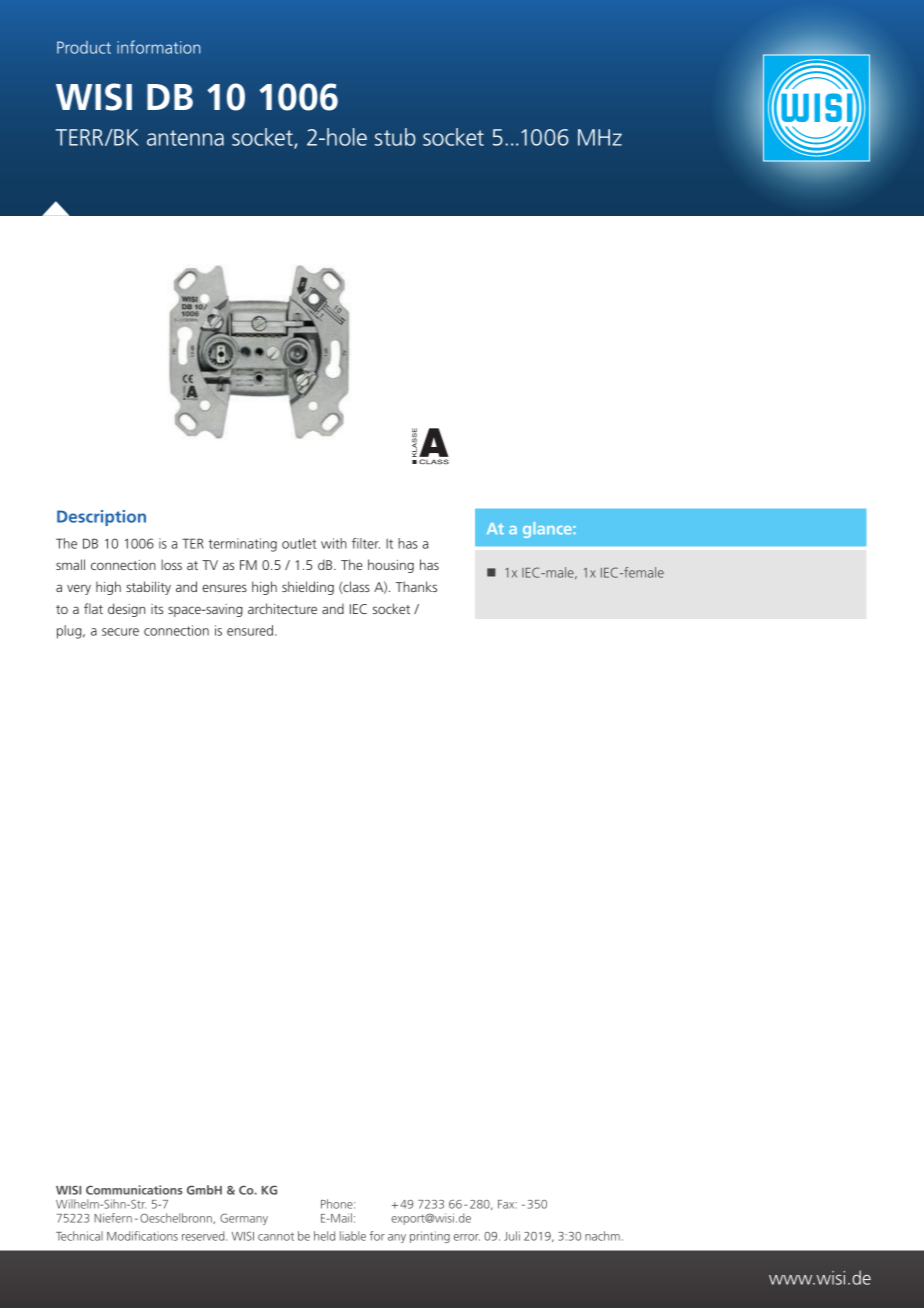 The height and width of the image is (1308, 924). Describe the element at coordinates (282, 608) in the image. I see `architecture` at that location.
